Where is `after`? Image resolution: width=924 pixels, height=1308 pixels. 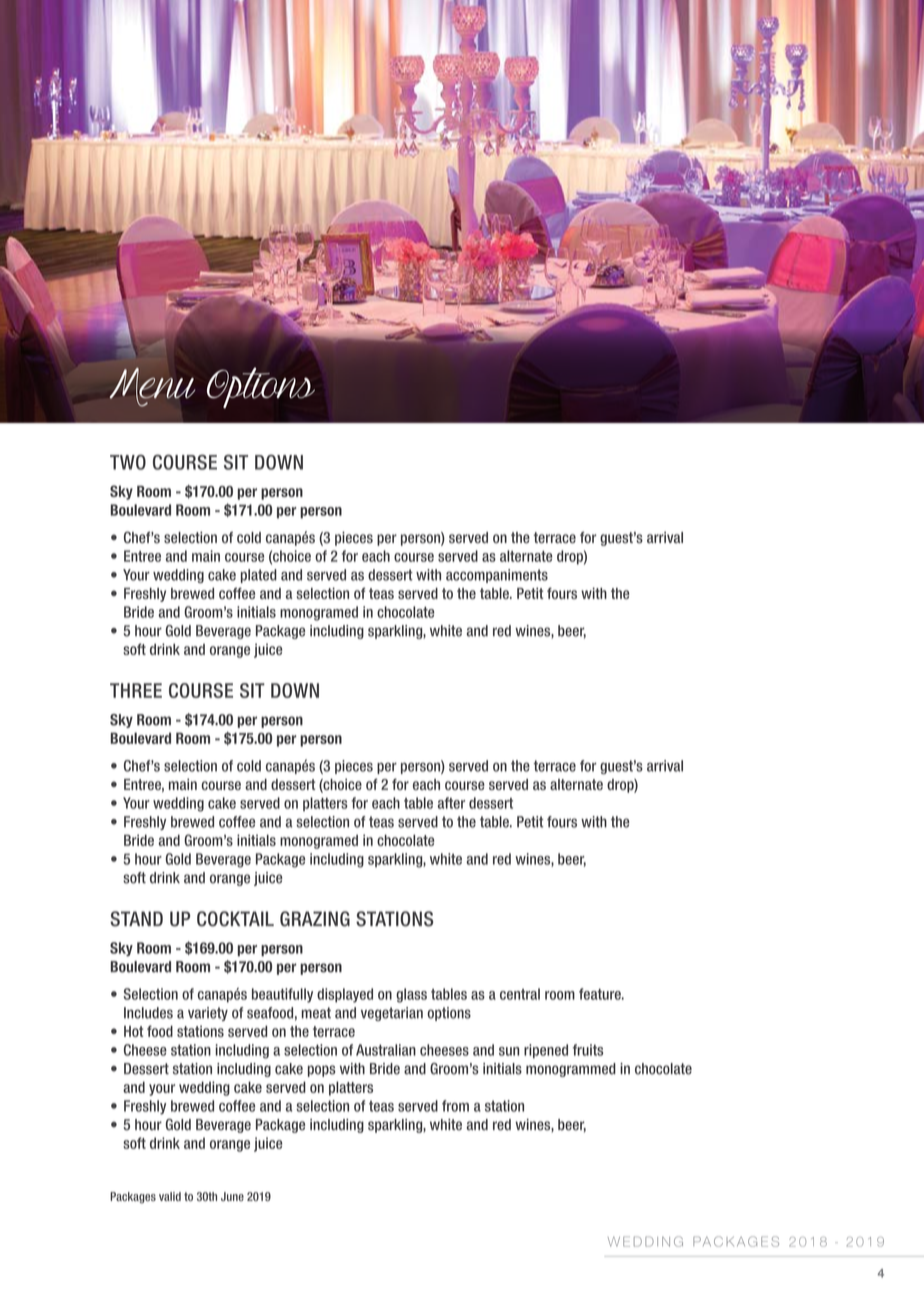 after is located at coordinates (451, 803).
